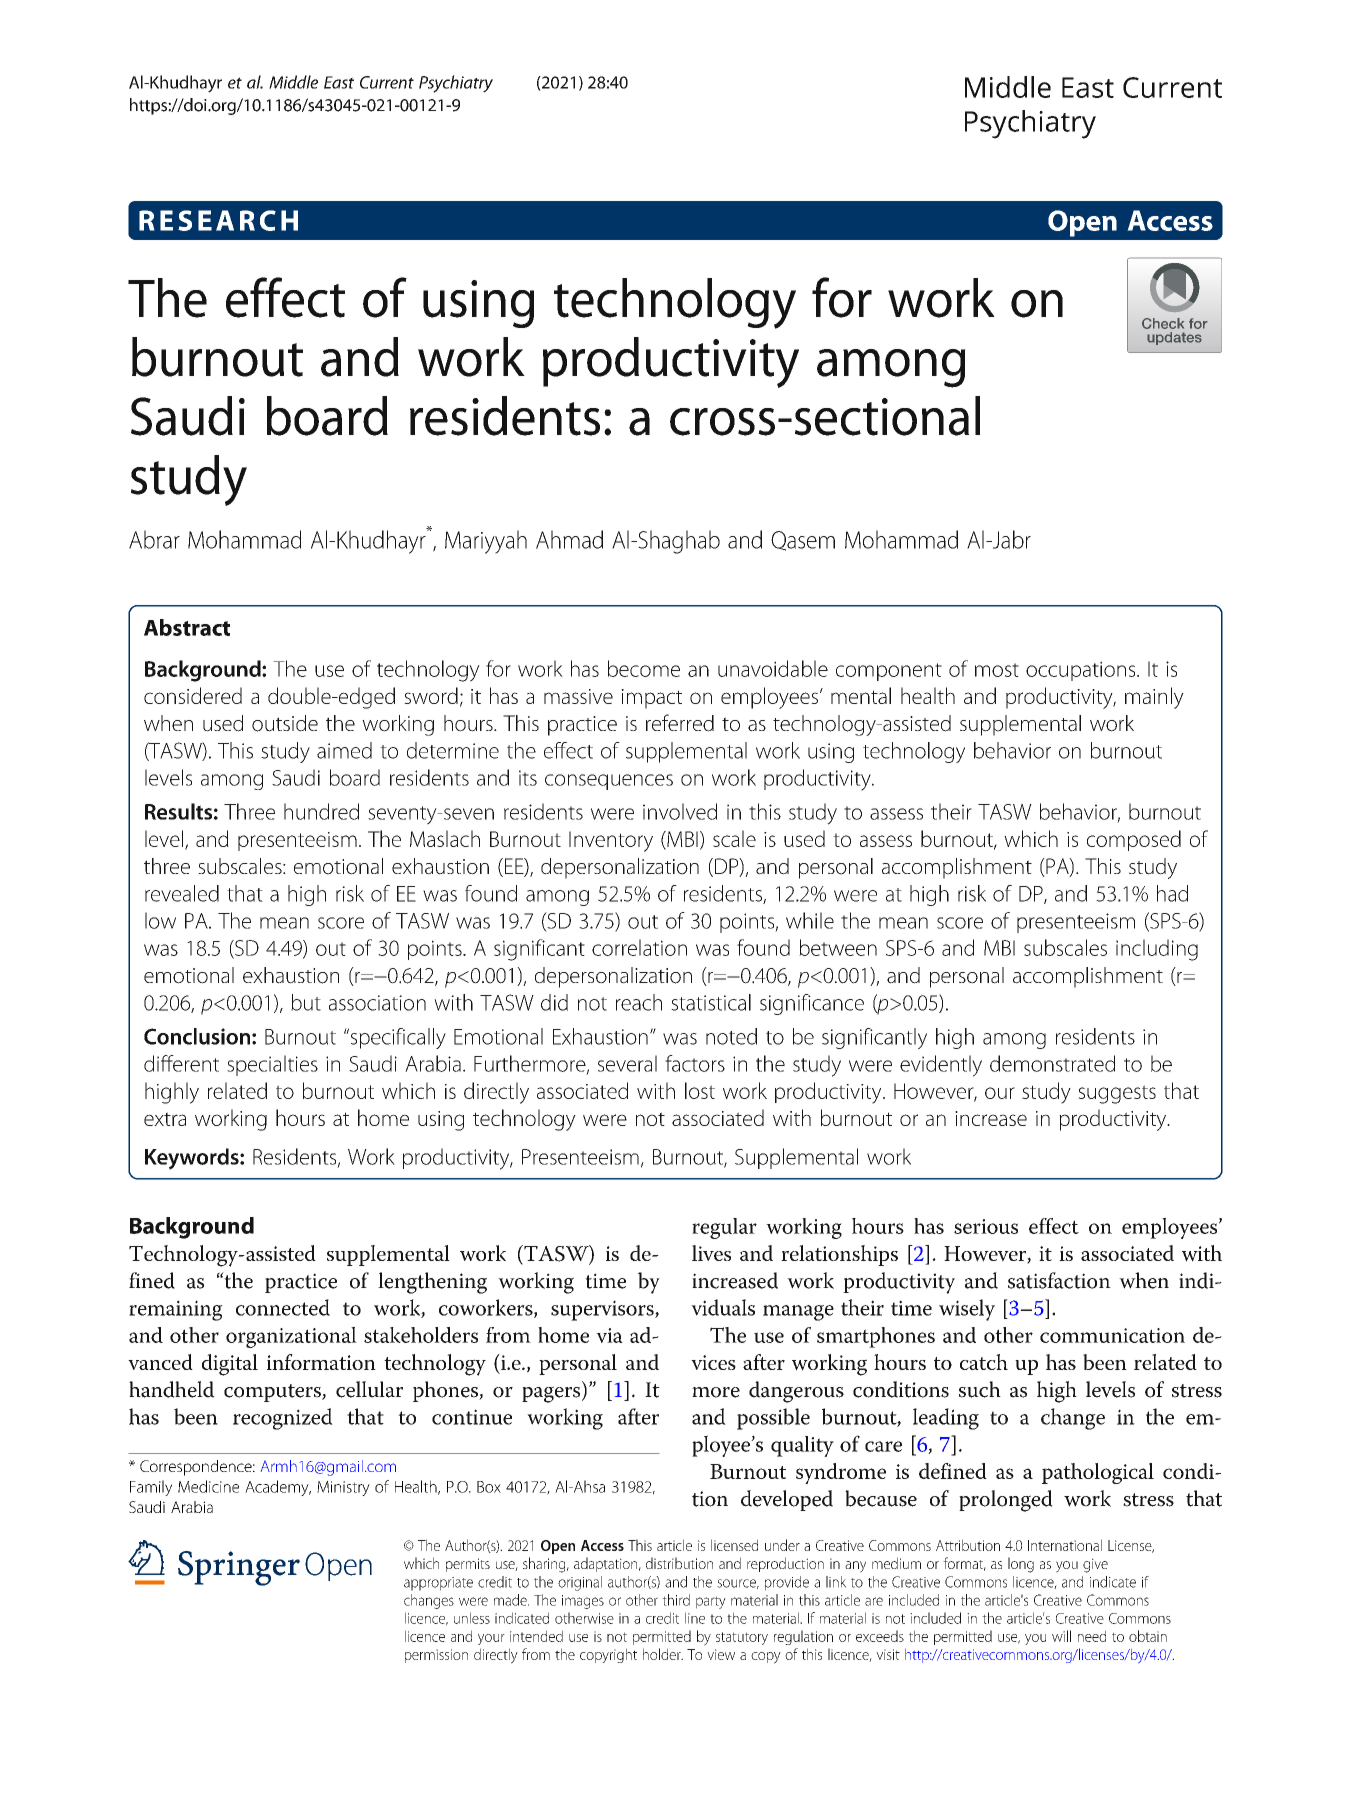 Image resolution: width=1351 pixels, height=1795 pixels. What do you see at coordinates (639, 1002) in the image?
I see `reach` at bounding box center [639, 1002].
